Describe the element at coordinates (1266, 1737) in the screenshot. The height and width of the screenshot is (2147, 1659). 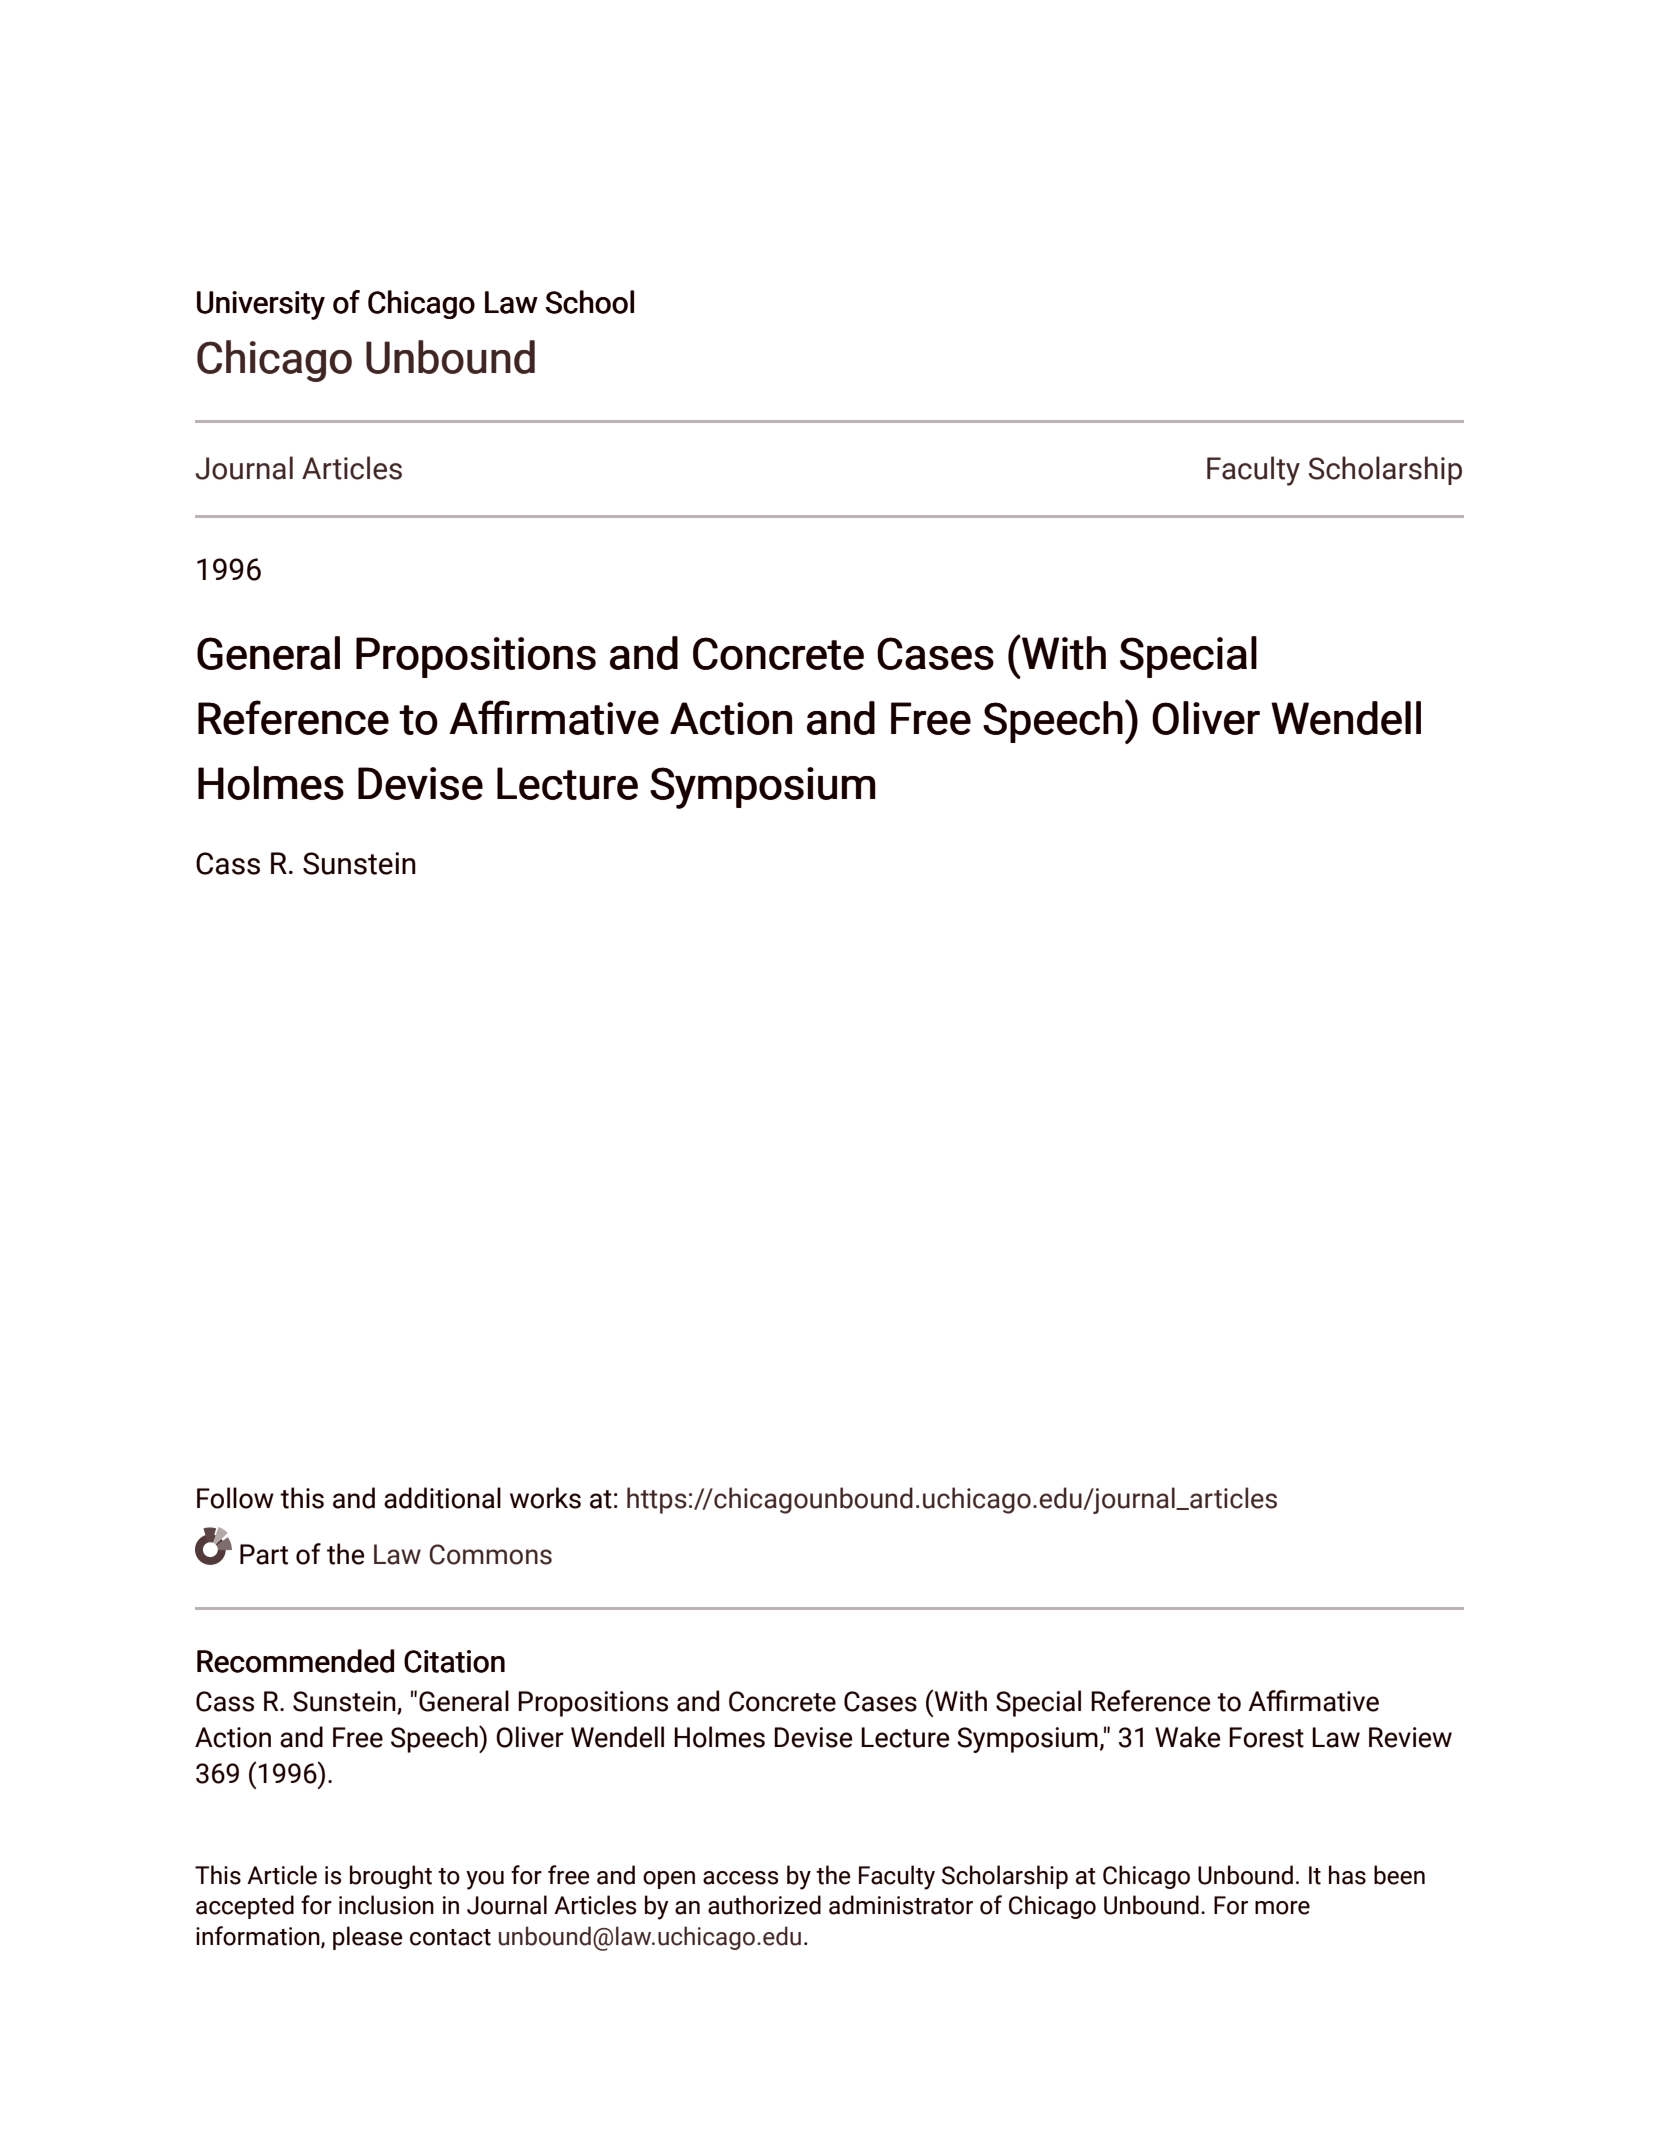
I see `Forest` at that location.
